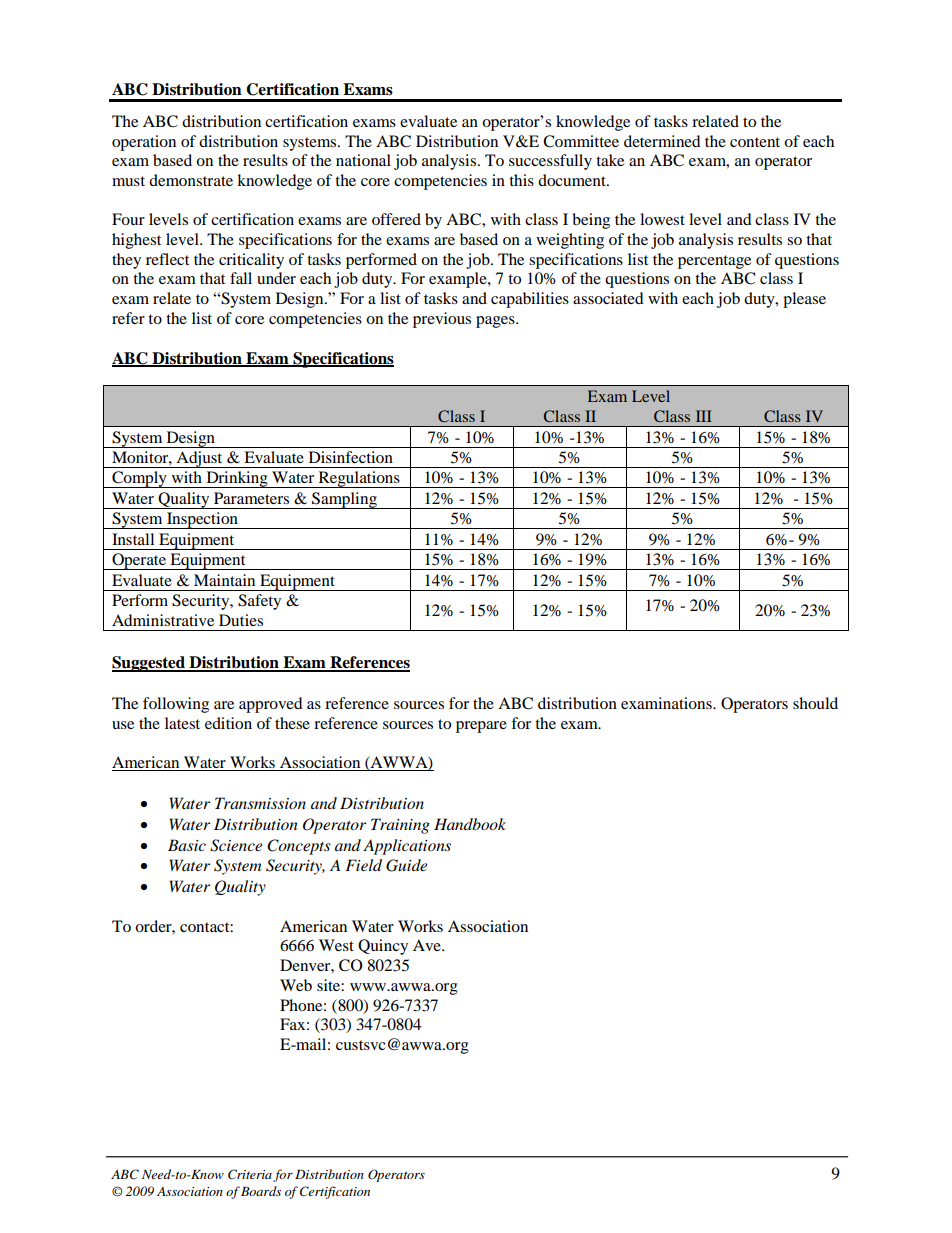  What do you see at coordinates (191, 180) in the image?
I see `demonstrate` at bounding box center [191, 180].
